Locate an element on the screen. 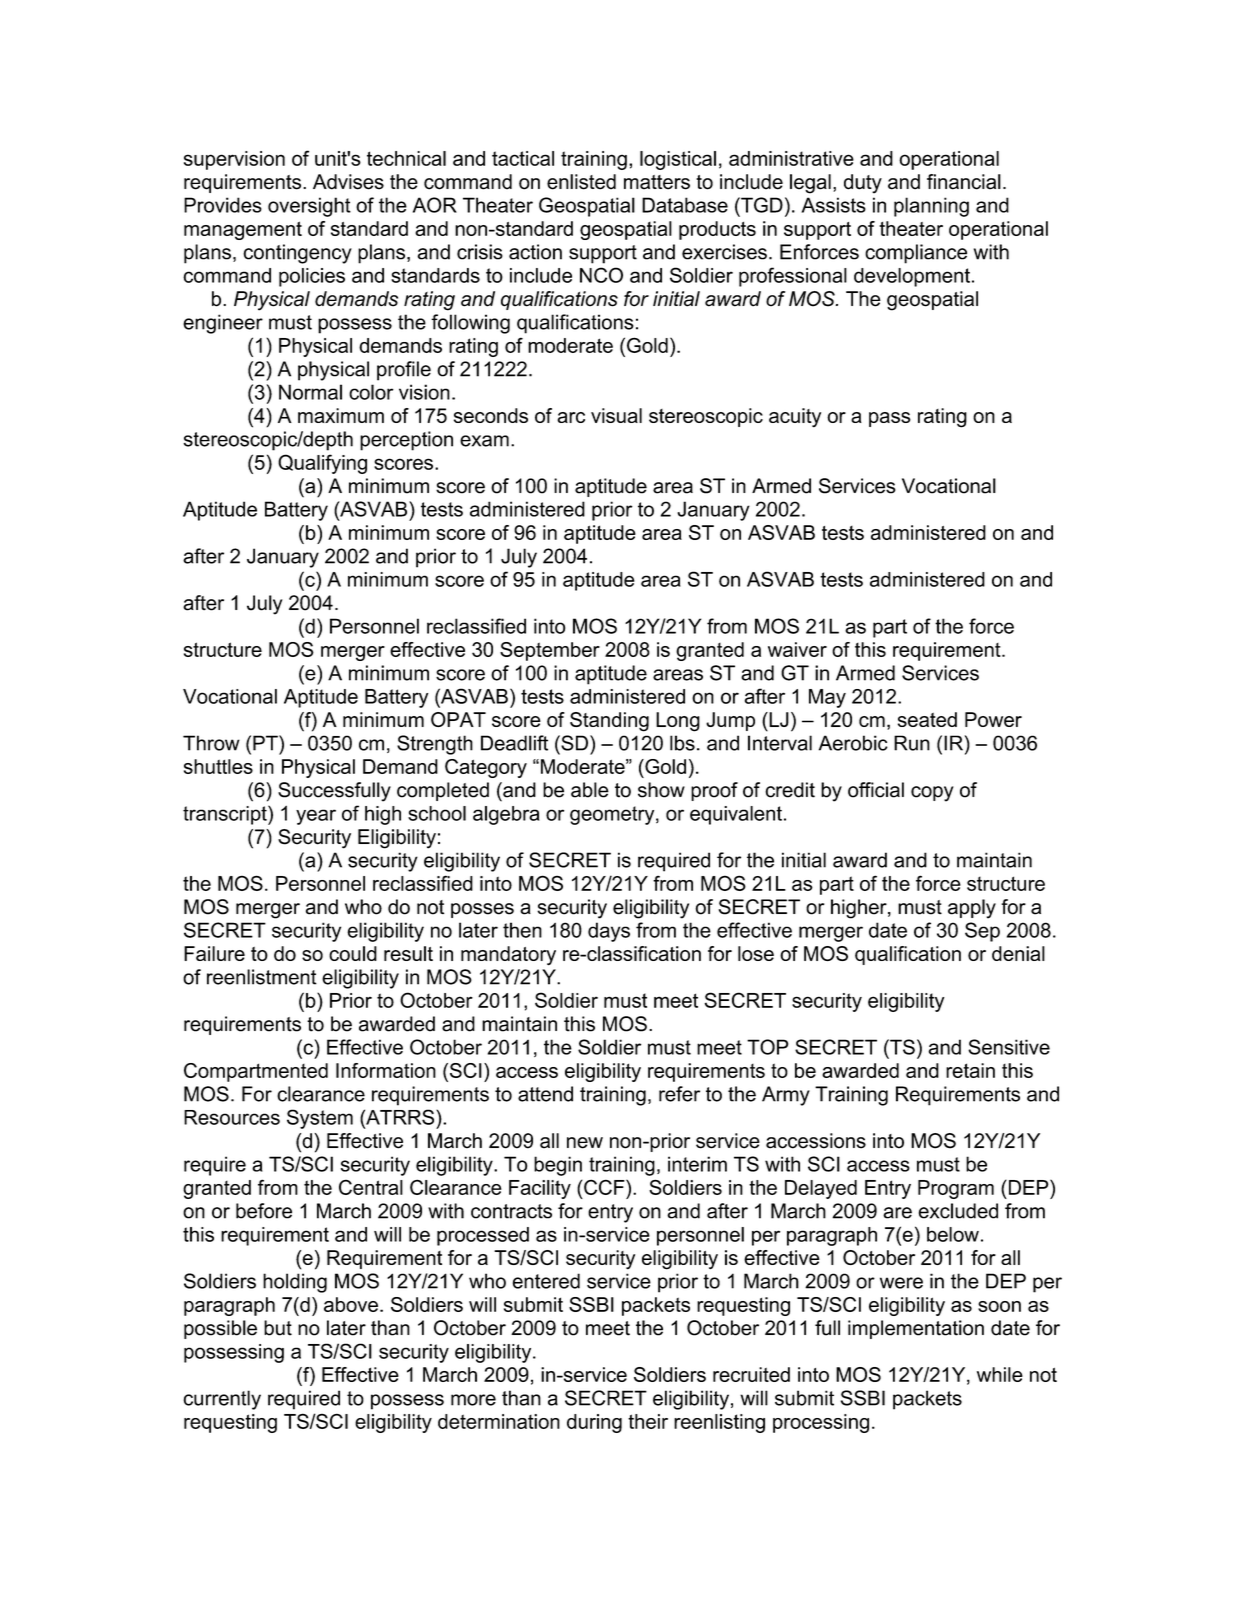 The image size is (1245, 1611). but is located at coordinates (278, 1328).
